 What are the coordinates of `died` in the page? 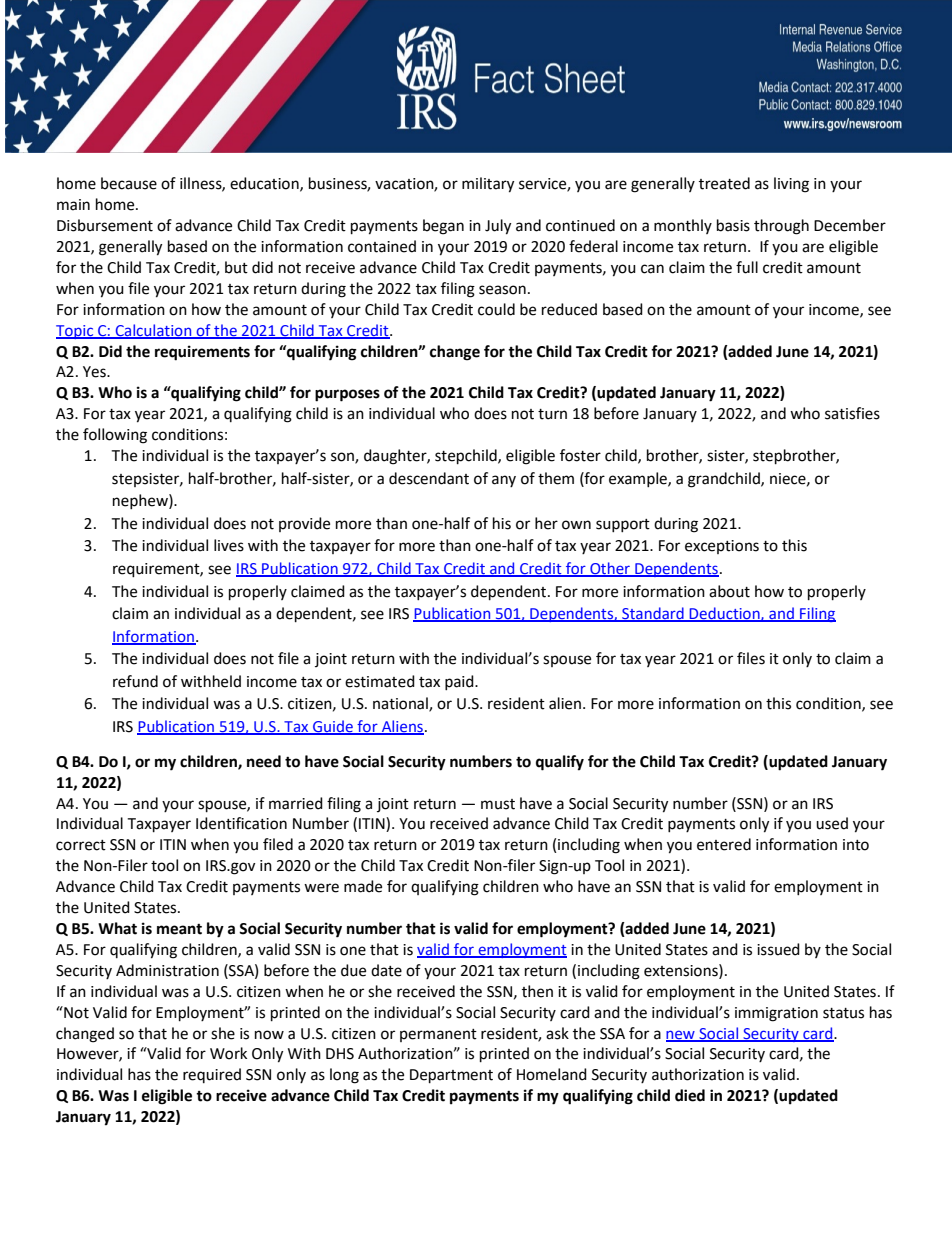 It's located at (690, 1095).
